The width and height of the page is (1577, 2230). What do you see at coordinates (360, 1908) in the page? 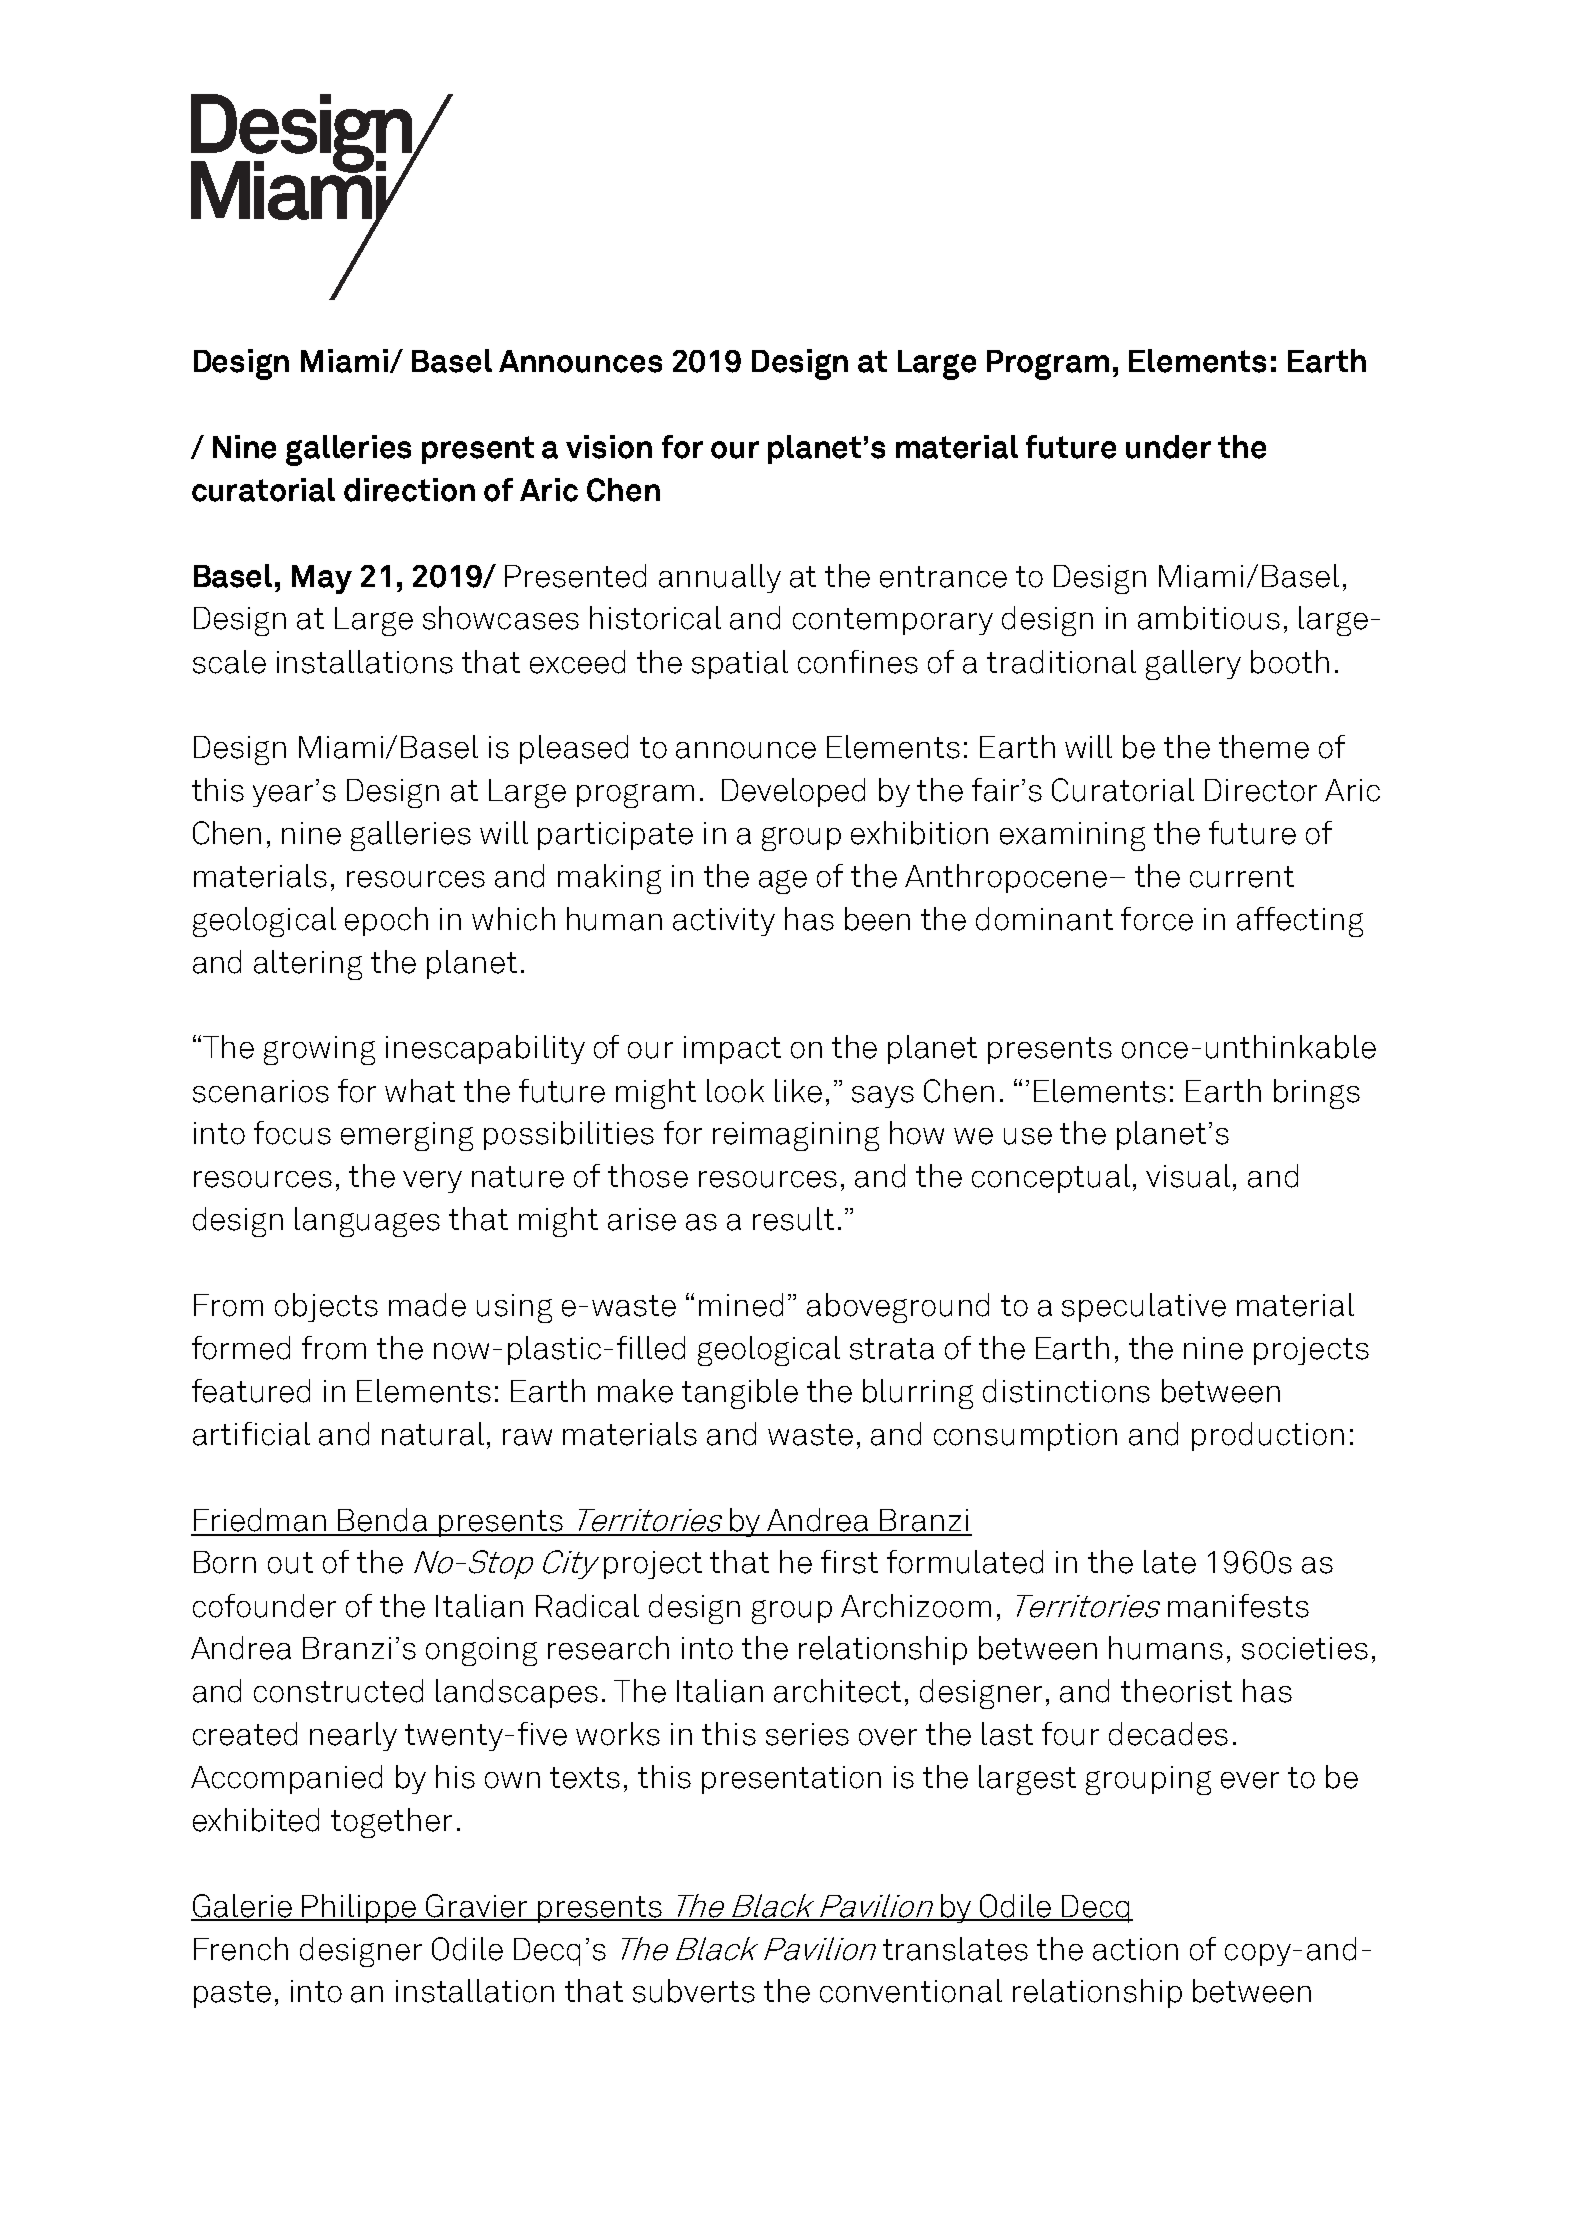
I see `Philippe` at bounding box center [360, 1908].
